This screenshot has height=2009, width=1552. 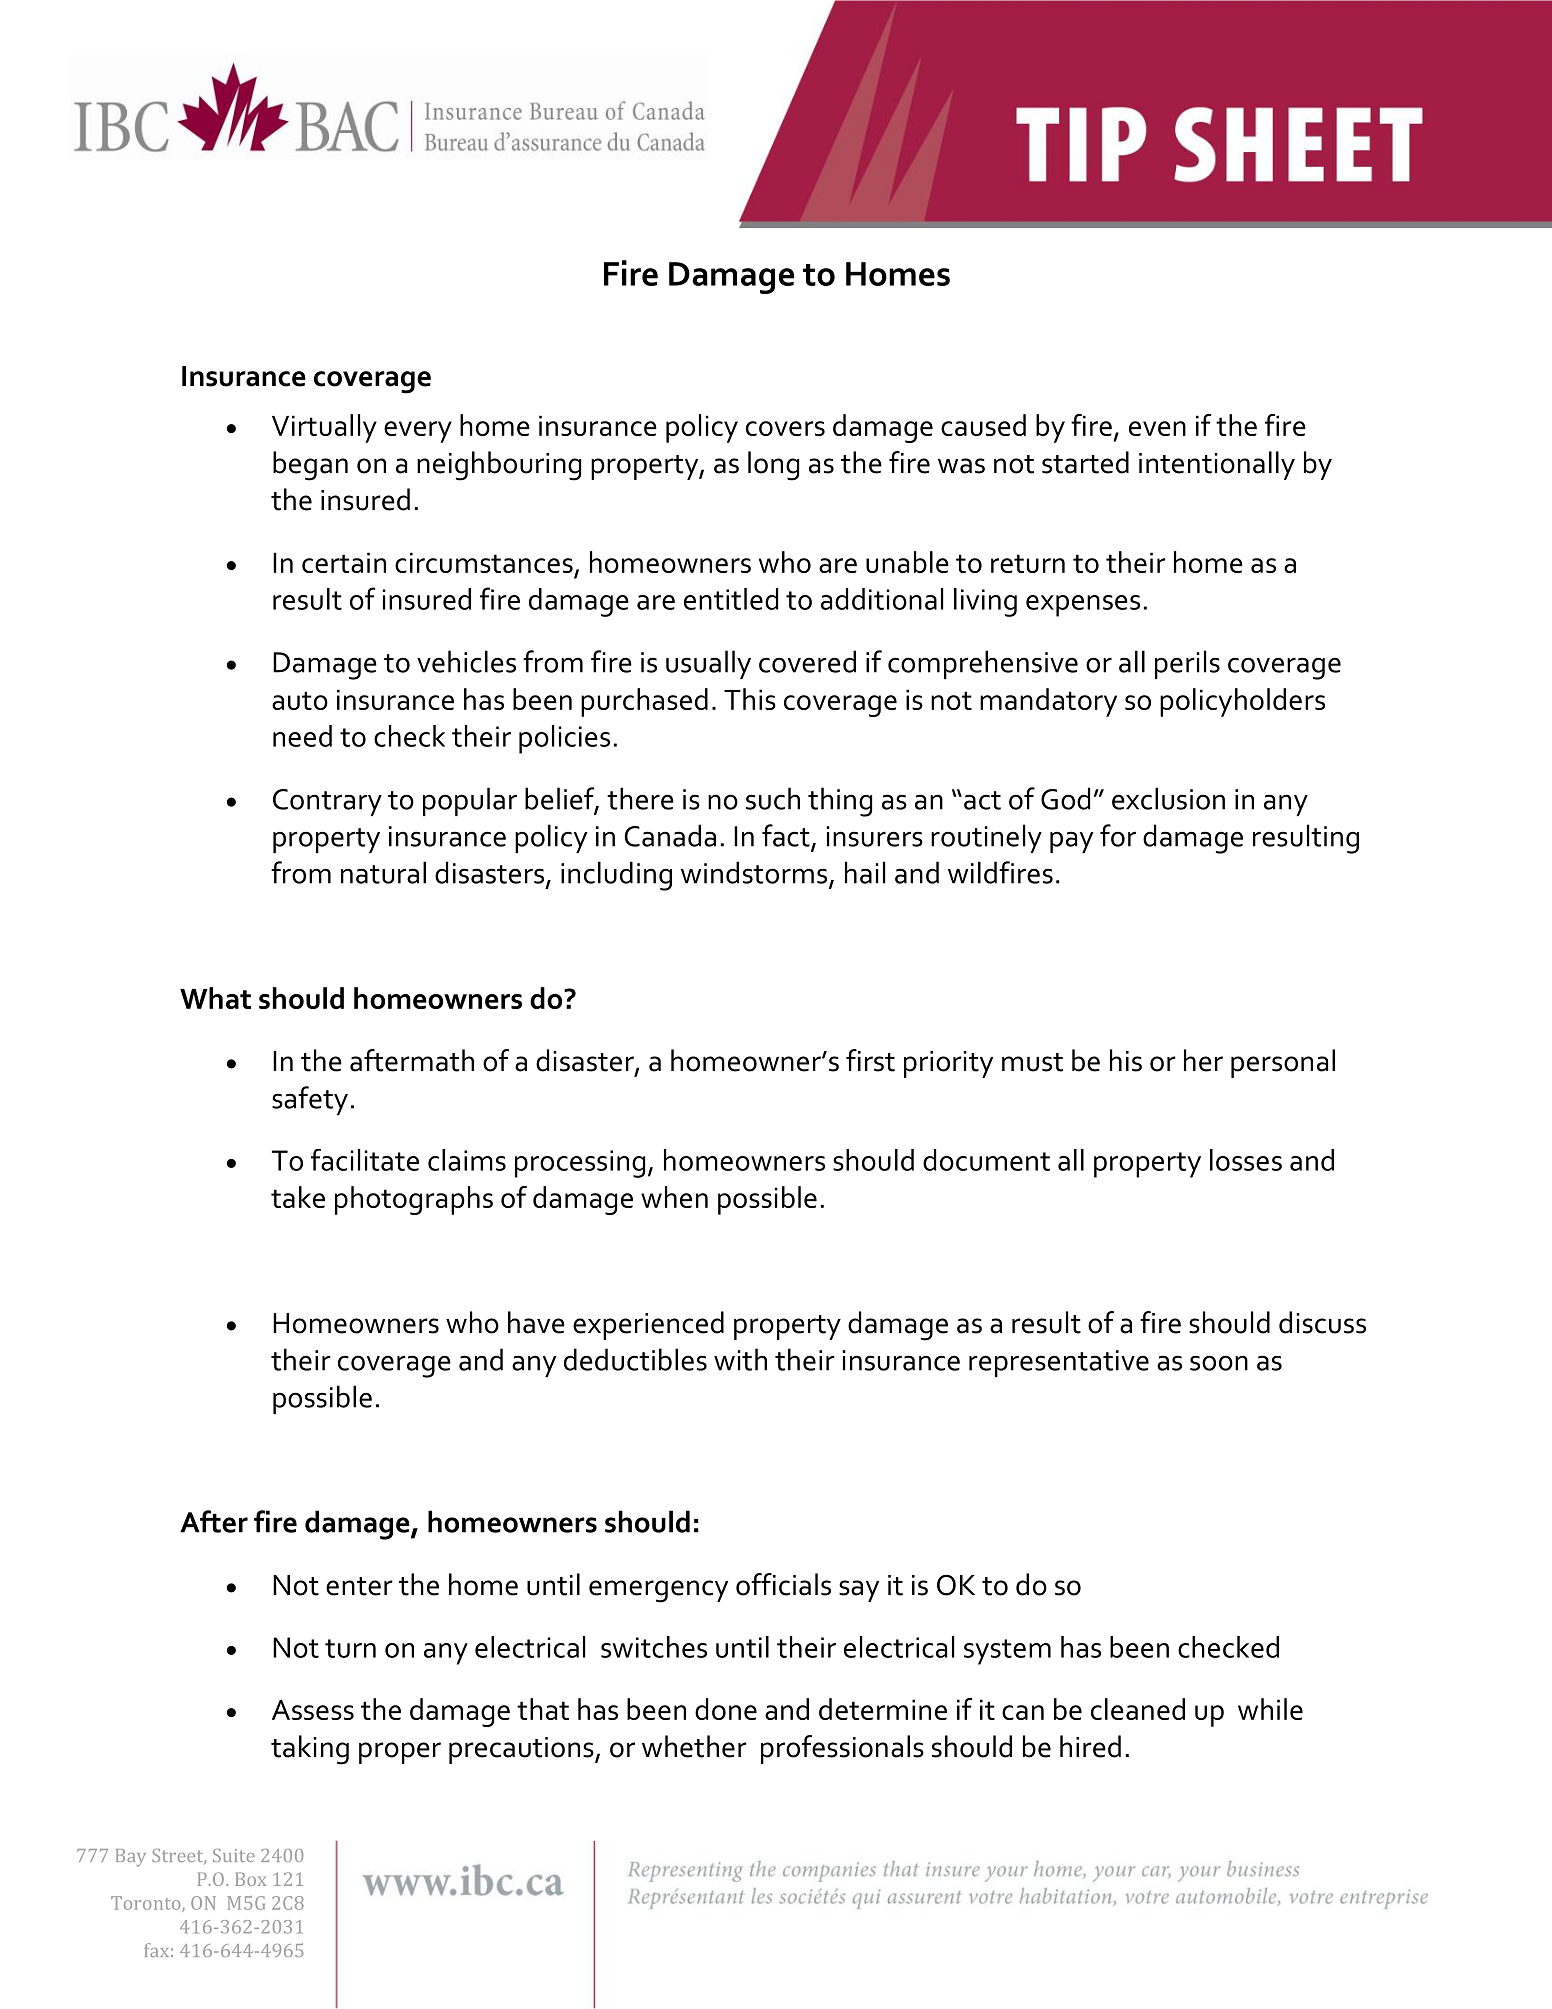 What do you see at coordinates (694, 1746) in the screenshot?
I see `whether` at bounding box center [694, 1746].
